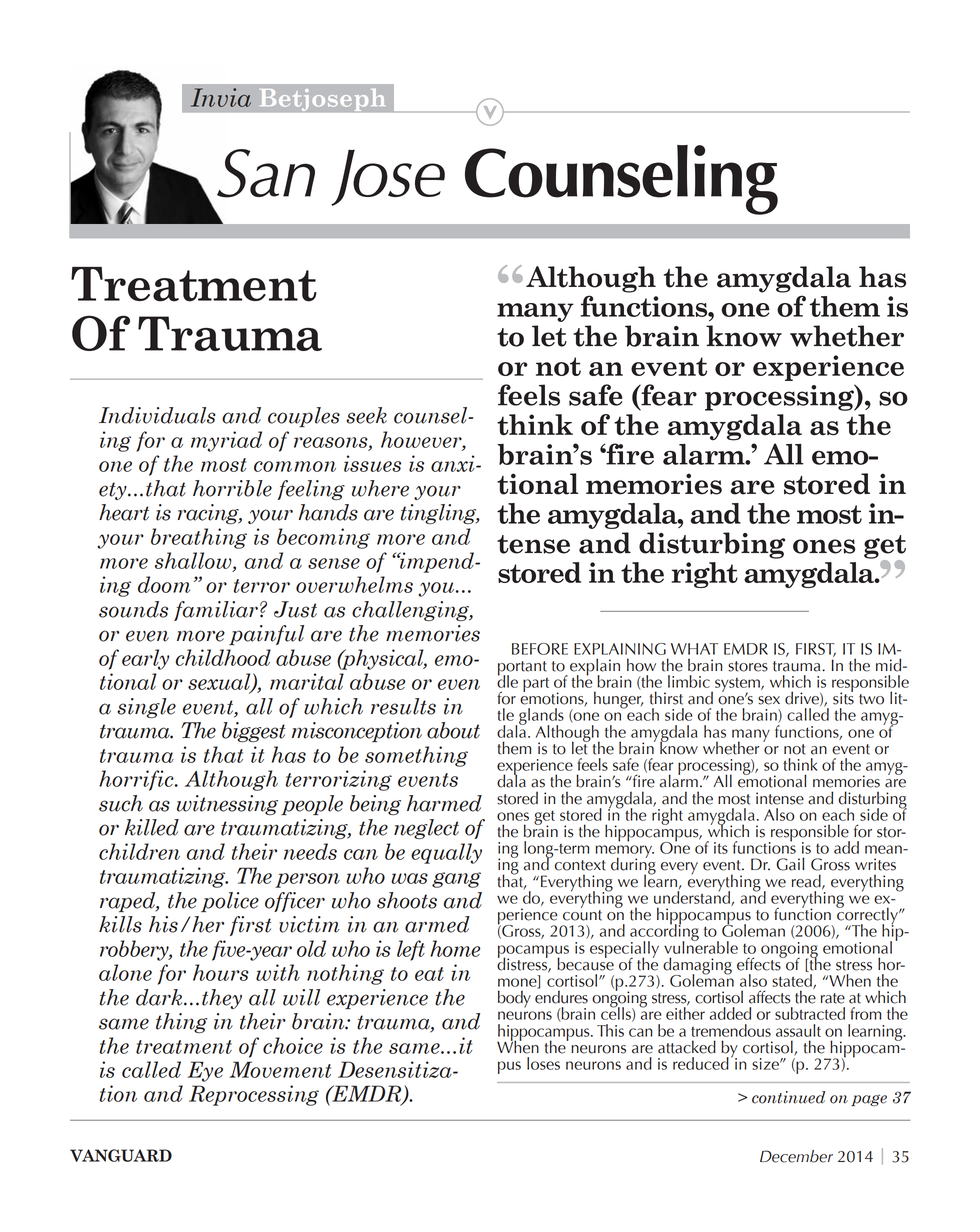 The width and height of the screenshot is (980, 1232). What do you see at coordinates (426, 829) in the screenshot?
I see `neglect` at bounding box center [426, 829].
